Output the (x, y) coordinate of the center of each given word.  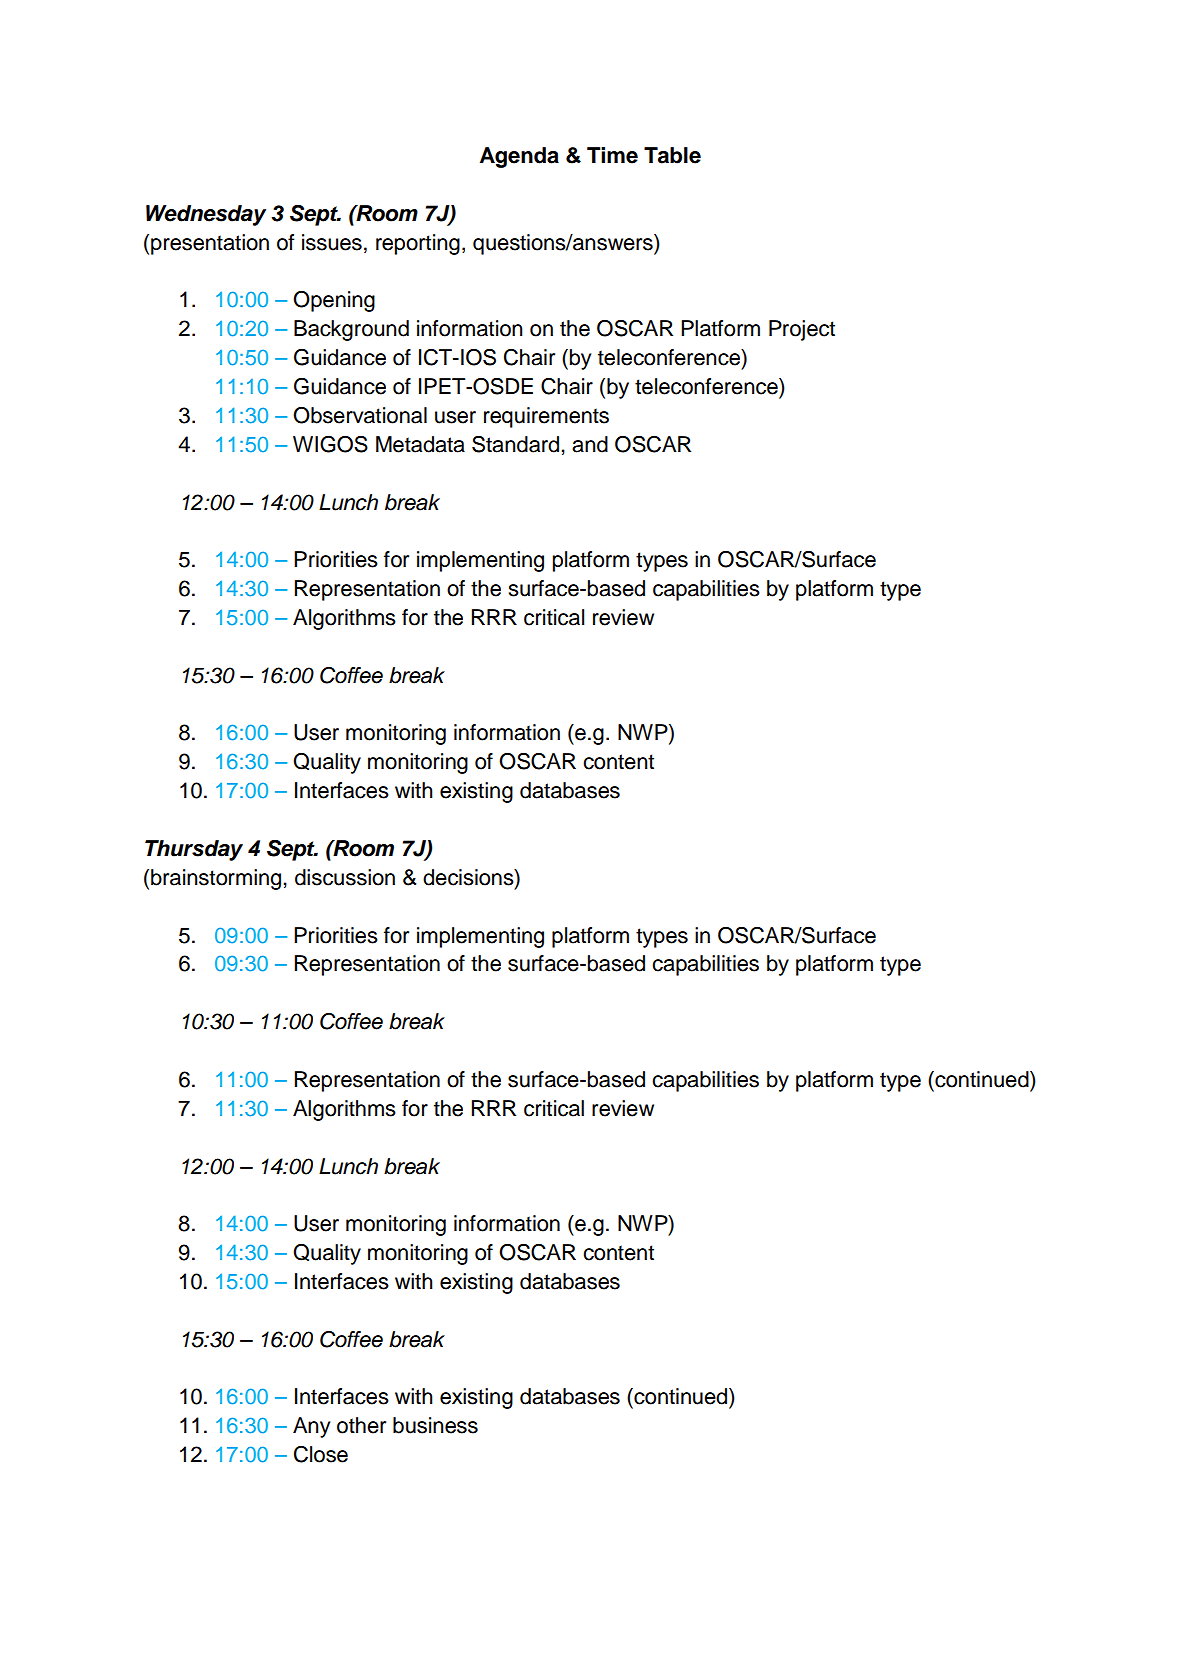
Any (311, 1427)
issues (332, 242)
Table (672, 155)
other (361, 1425)
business (435, 1425)
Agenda (519, 157)
